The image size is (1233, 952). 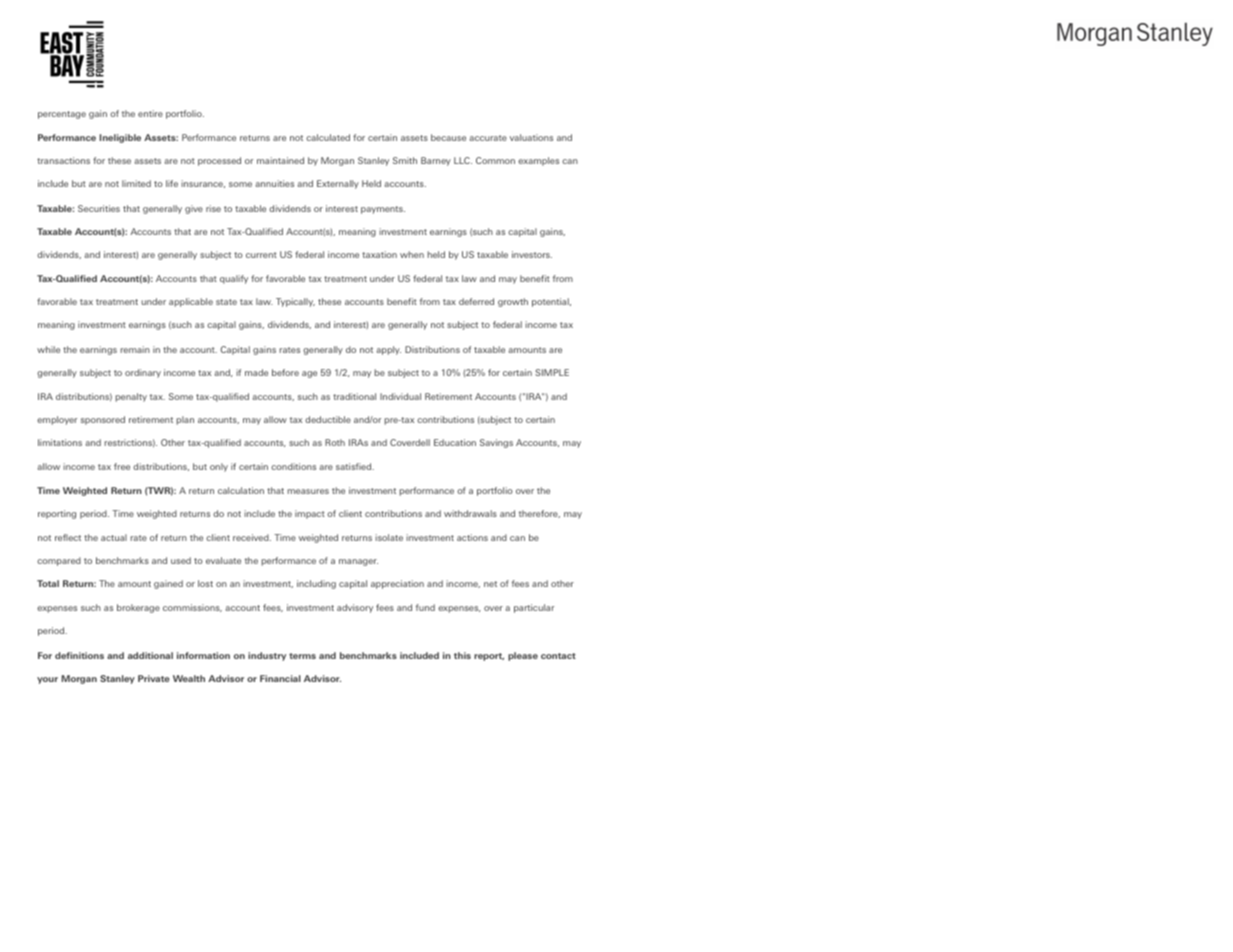 What do you see at coordinates (120, 138) in the page?
I see `Ineligible` at bounding box center [120, 138].
